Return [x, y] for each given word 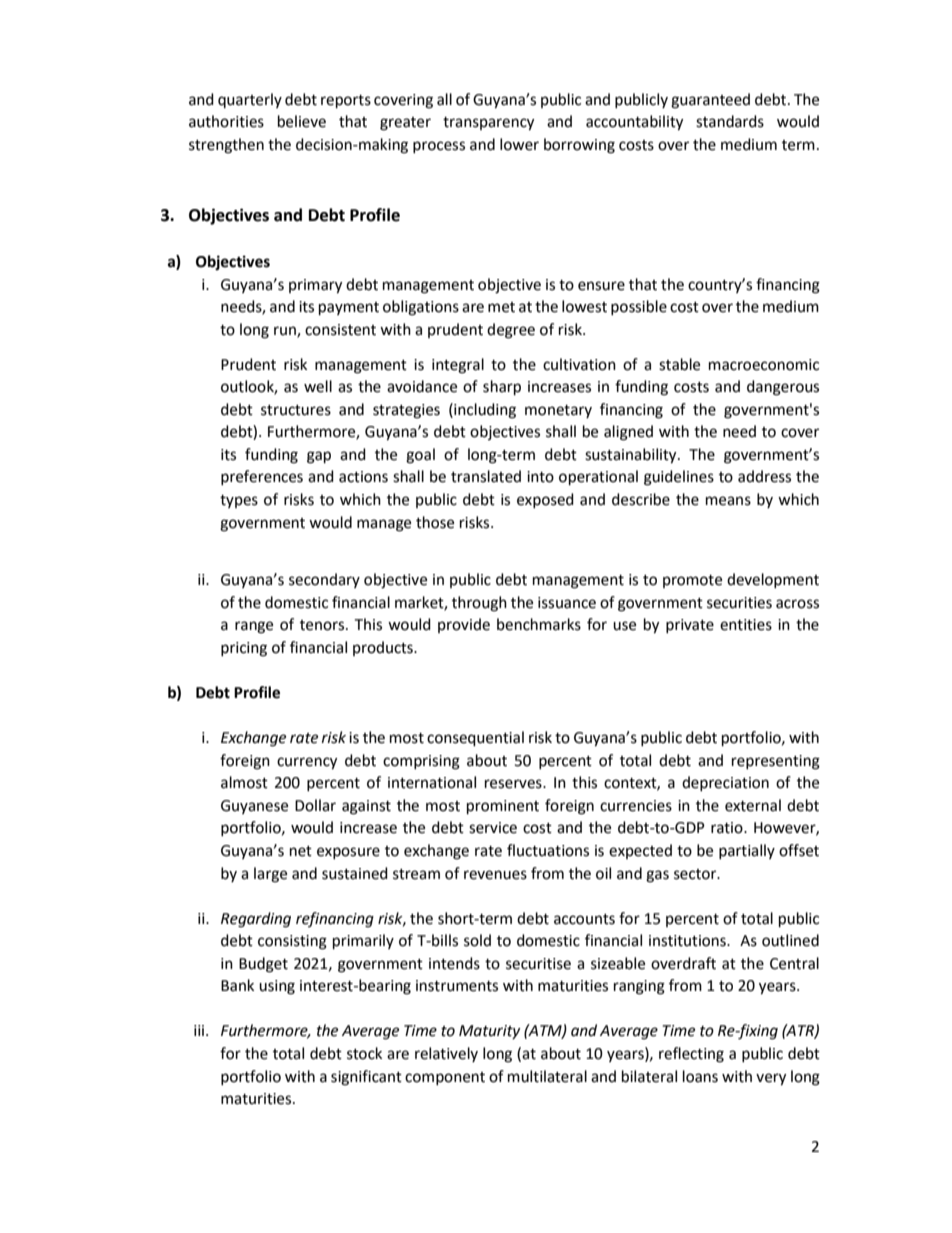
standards [730, 121]
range [254, 627]
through [479, 604]
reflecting [691, 1055]
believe [302, 121]
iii [200, 1030]
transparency [488, 124]
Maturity [489, 1032]
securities [739, 603]
